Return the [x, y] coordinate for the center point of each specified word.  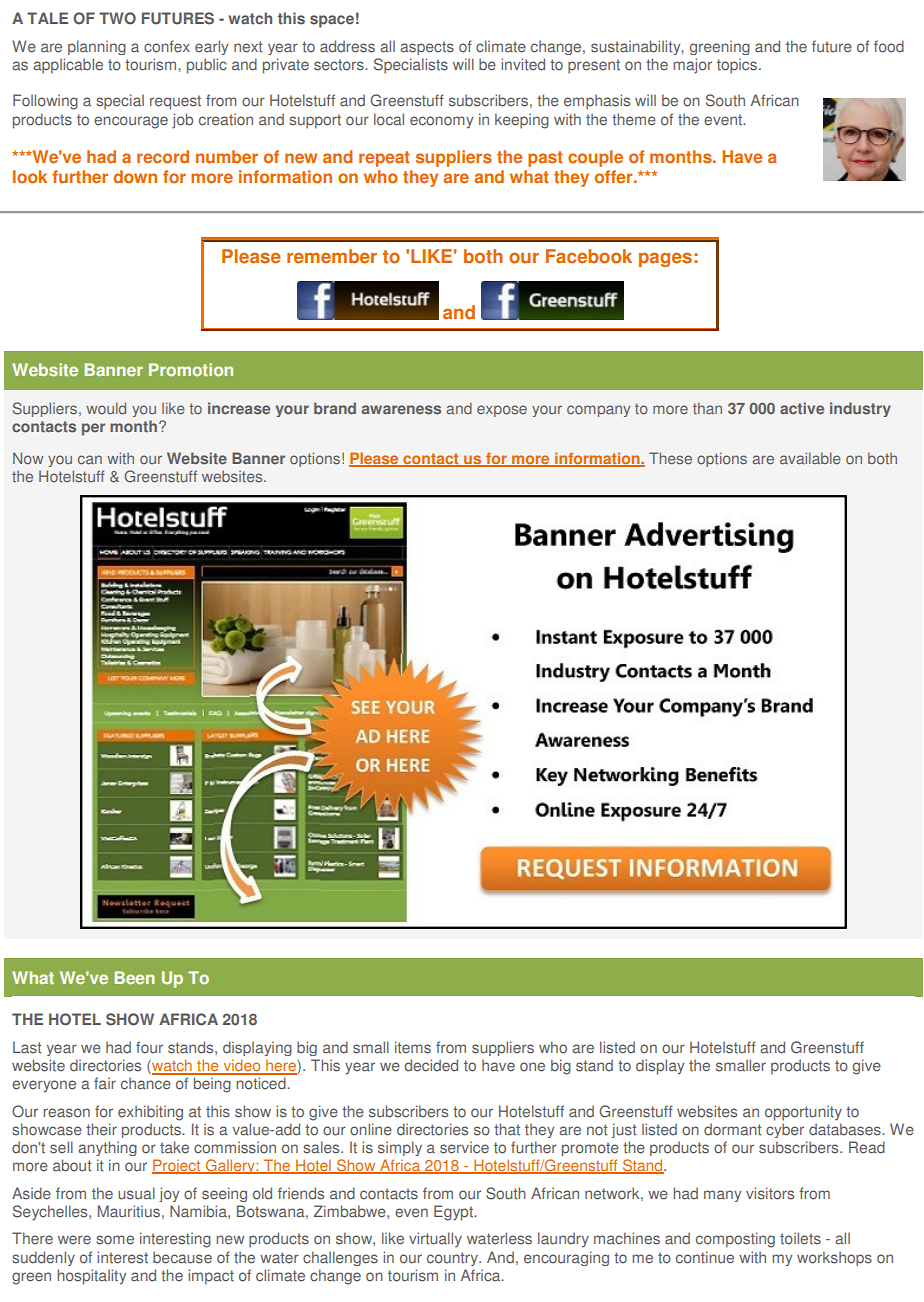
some [115, 1240]
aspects [427, 48]
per [93, 429]
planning [97, 47]
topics [737, 66]
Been [135, 978]
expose [502, 411]
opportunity [803, 1113]
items [413, 1047]
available [810, 458]
